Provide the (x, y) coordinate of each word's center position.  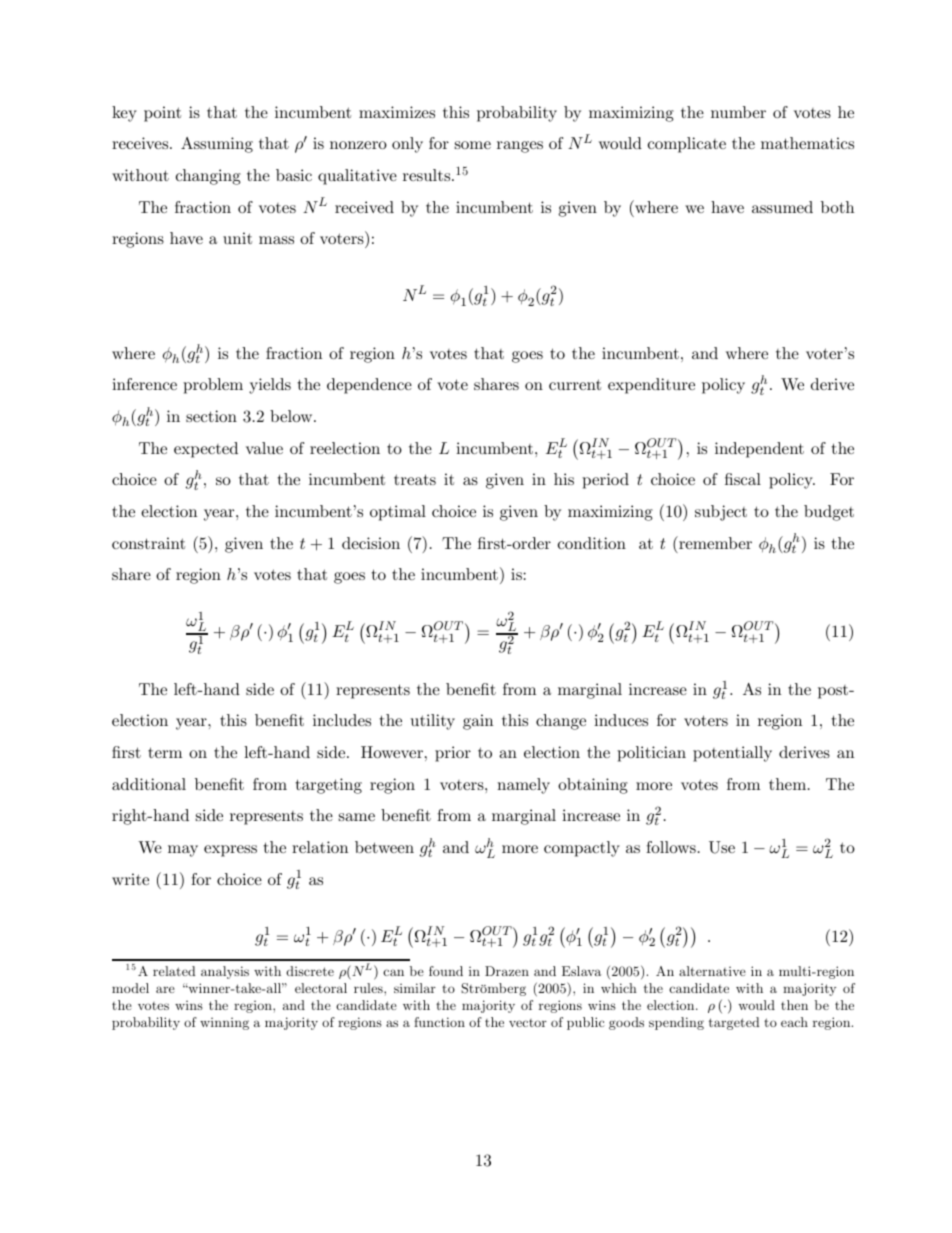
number (738, 112)
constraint (148, 543)
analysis (225, 972)
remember (714, 542)
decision (371, 543)
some (473, 145)
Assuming (217, 145)
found (446, 971)
